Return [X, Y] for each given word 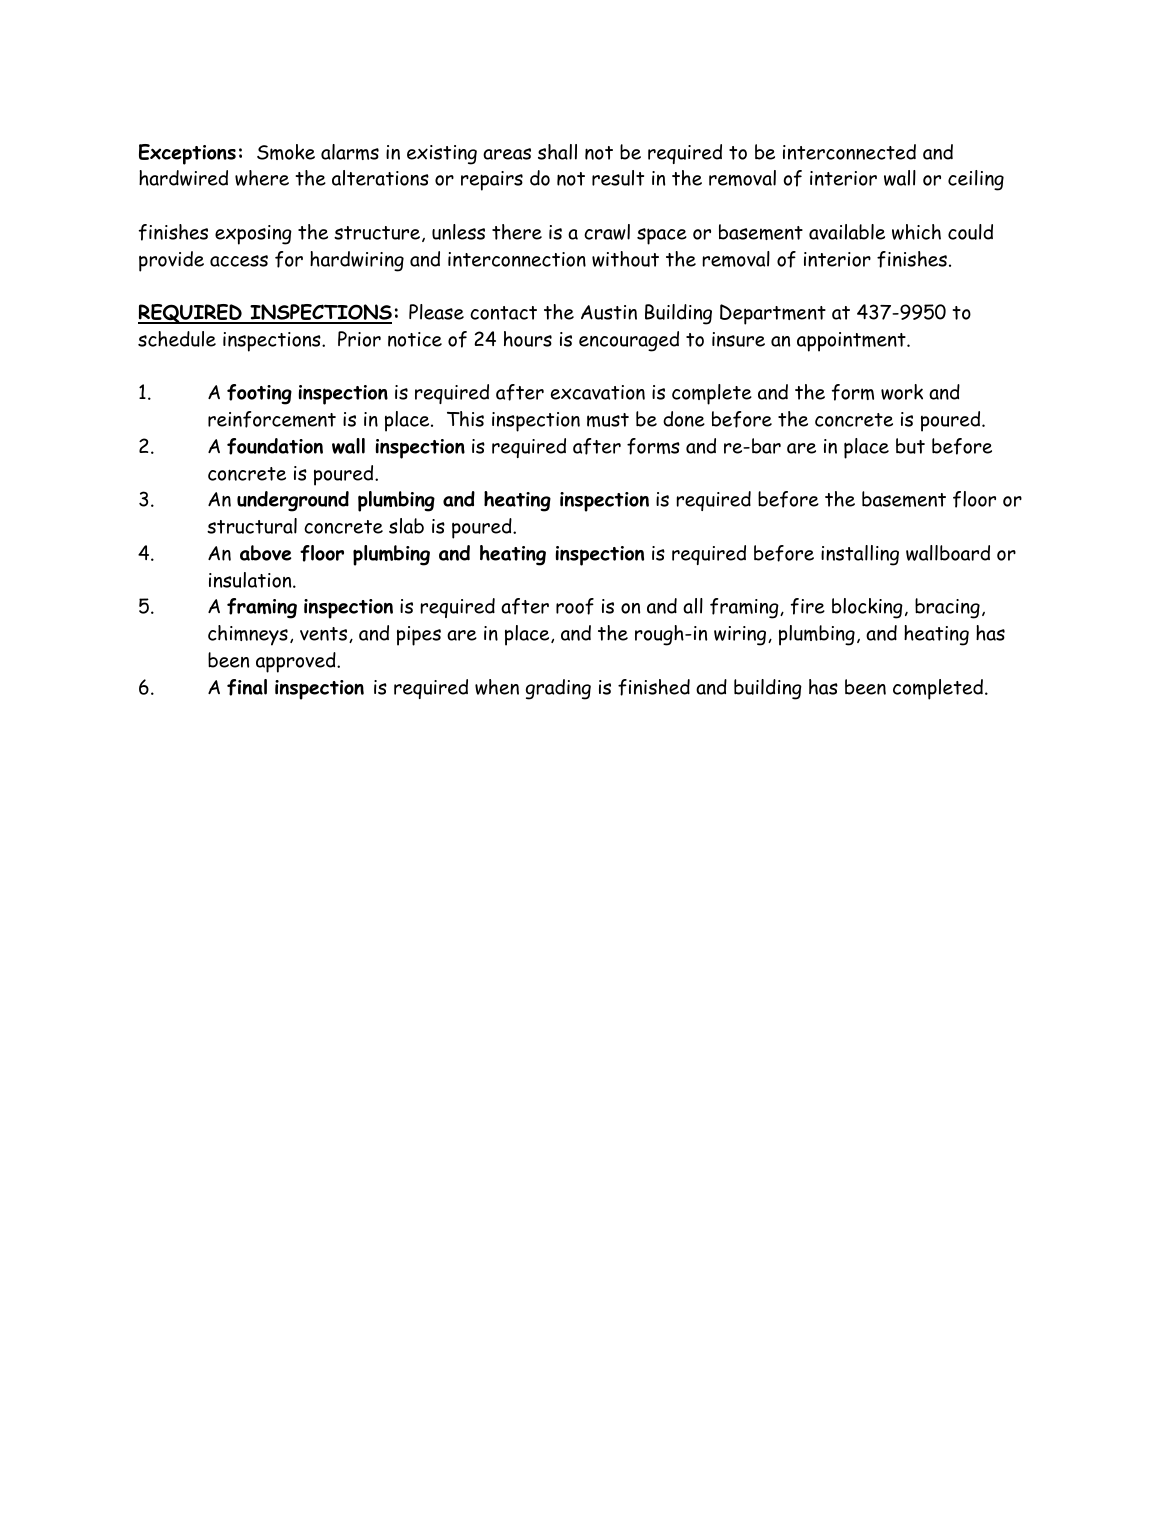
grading [558, 689]
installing [860, 555]
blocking [867, 608]
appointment [852, 342]
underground [293, 501]
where [262, 178]
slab [406, 526]
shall [557, 152]
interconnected [849, 152]
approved [297, 662]
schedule [177, 339]
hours [528, 339]
